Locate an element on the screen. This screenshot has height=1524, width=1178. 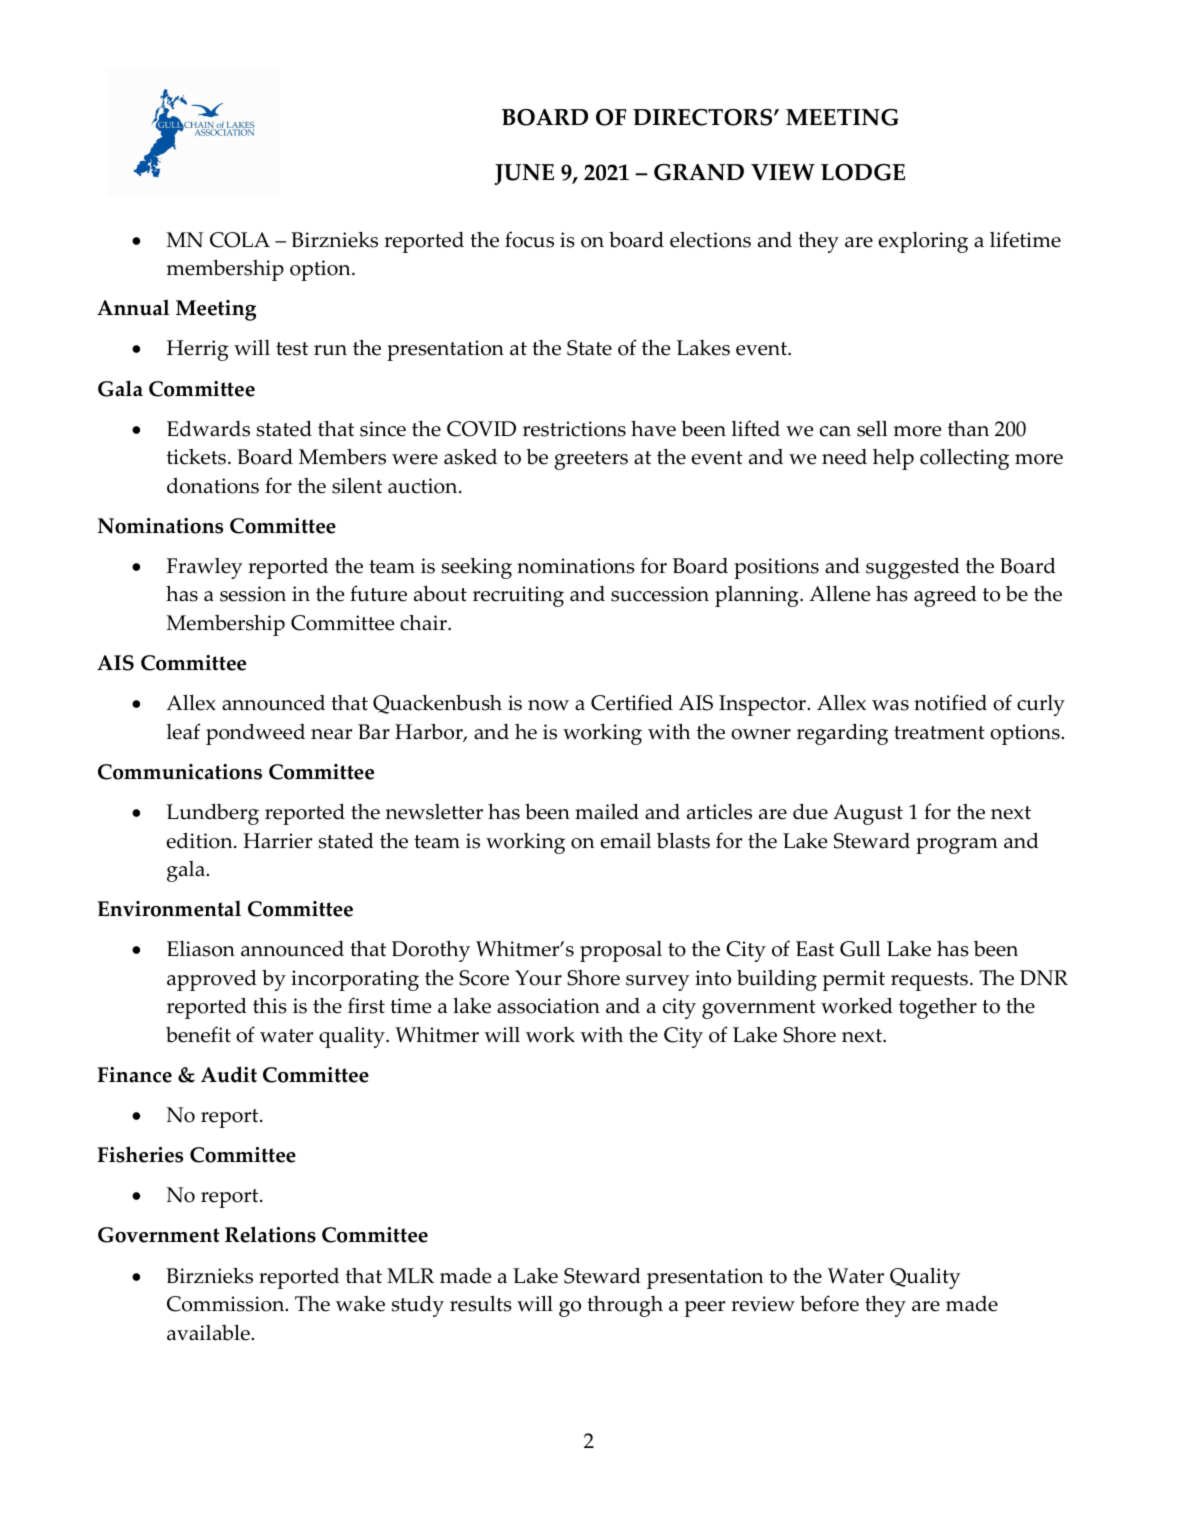
now is located at coordinates (548, 705).
